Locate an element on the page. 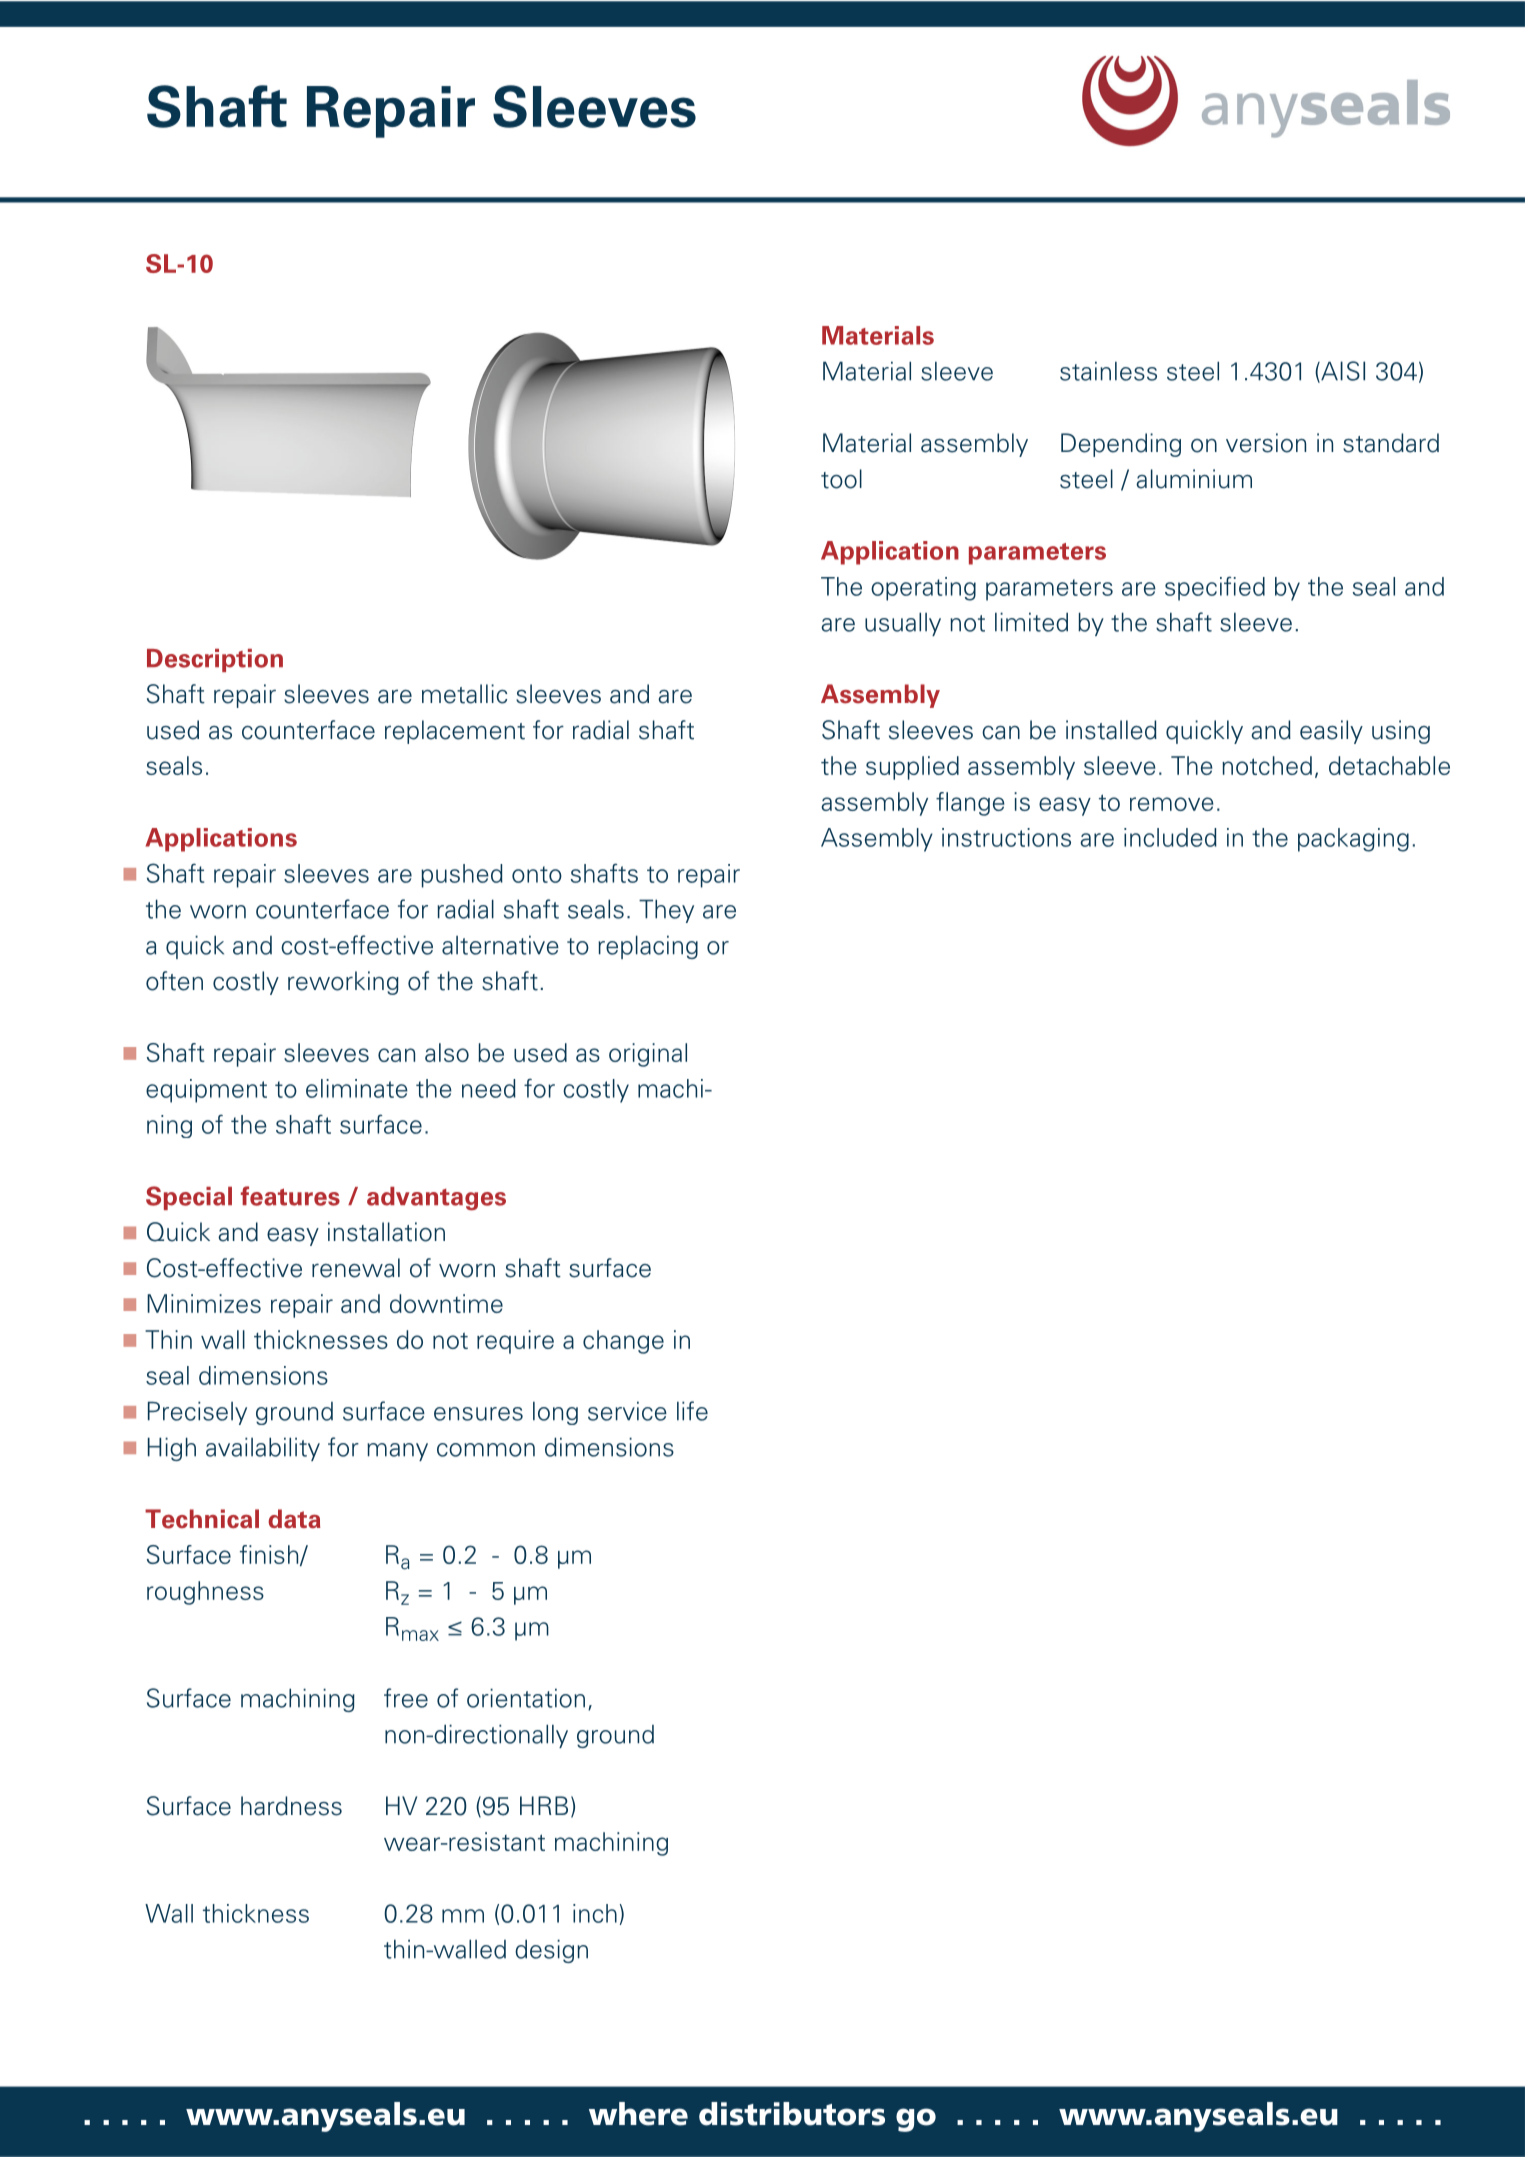 The width and height of the image is (1525, 2157). life is located at coordinates (692, 1411).
